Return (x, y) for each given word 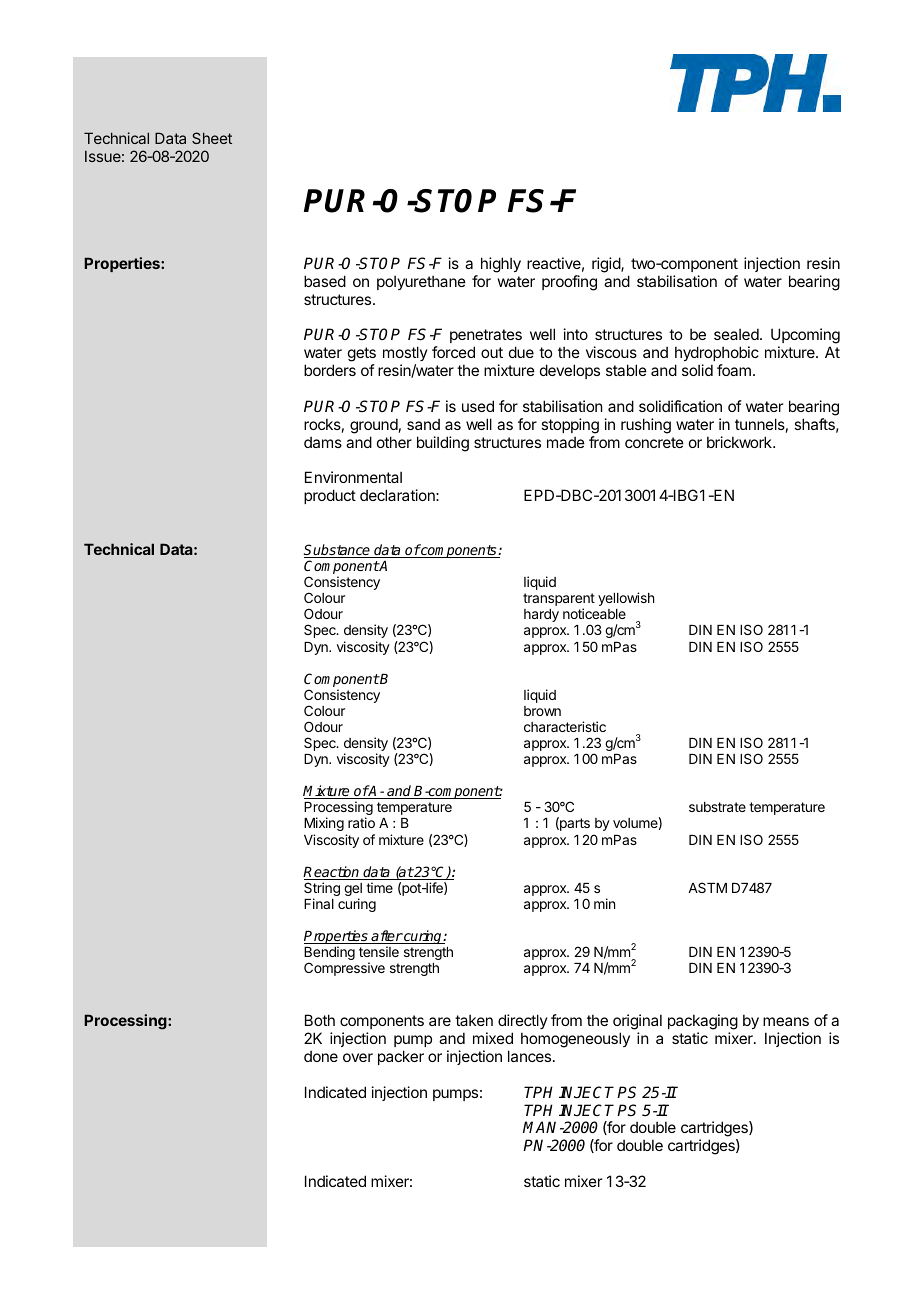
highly (501, 265)
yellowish (626, 599)
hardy (541, 615)
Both (320, 1020)
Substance (338, 551)
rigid (607, 265)
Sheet (212, 138)
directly (523, 1021)
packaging (703, 1023)
